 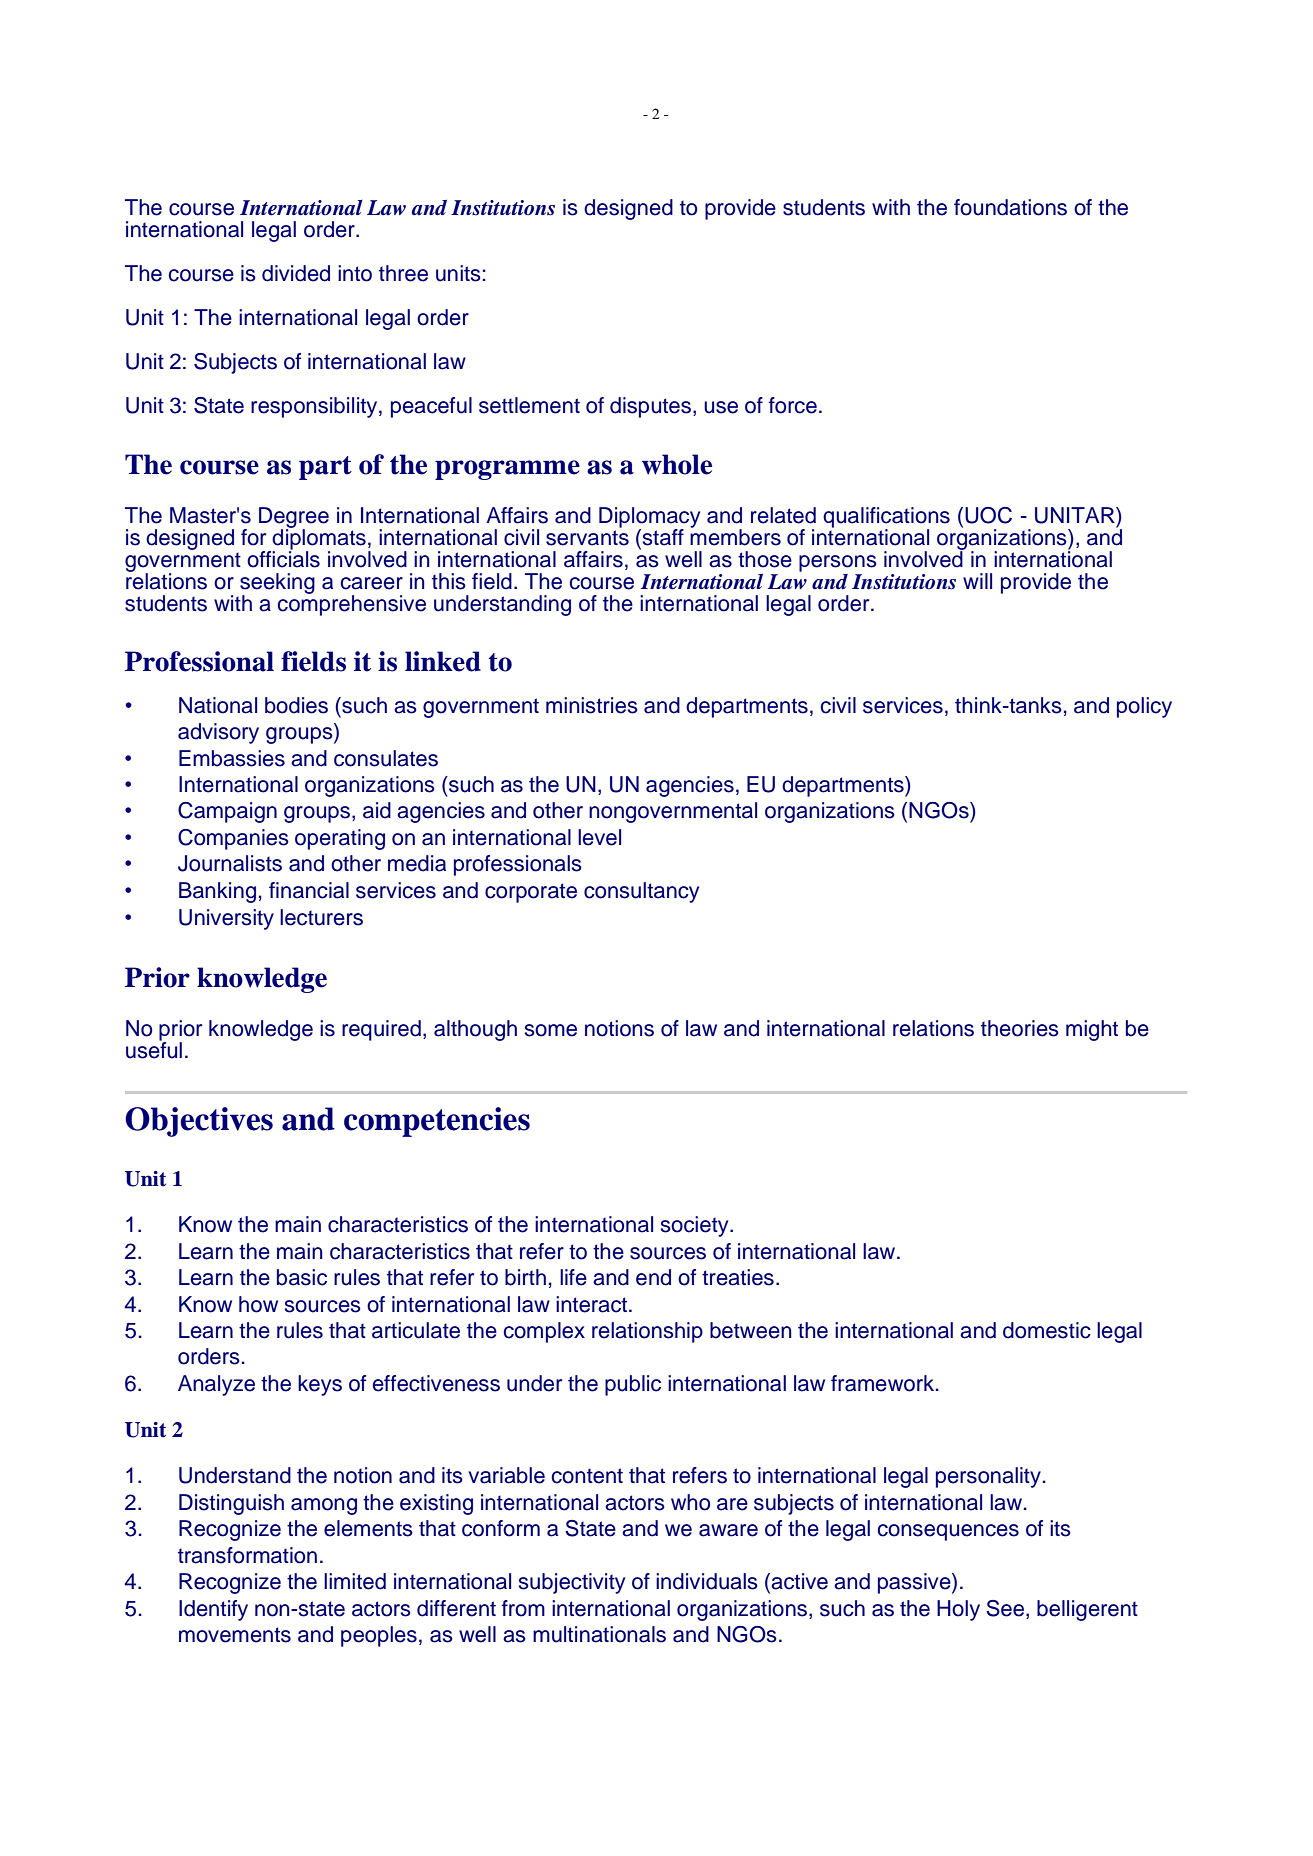 I want to click on Diplomacy, so click(x=649, y=518).
